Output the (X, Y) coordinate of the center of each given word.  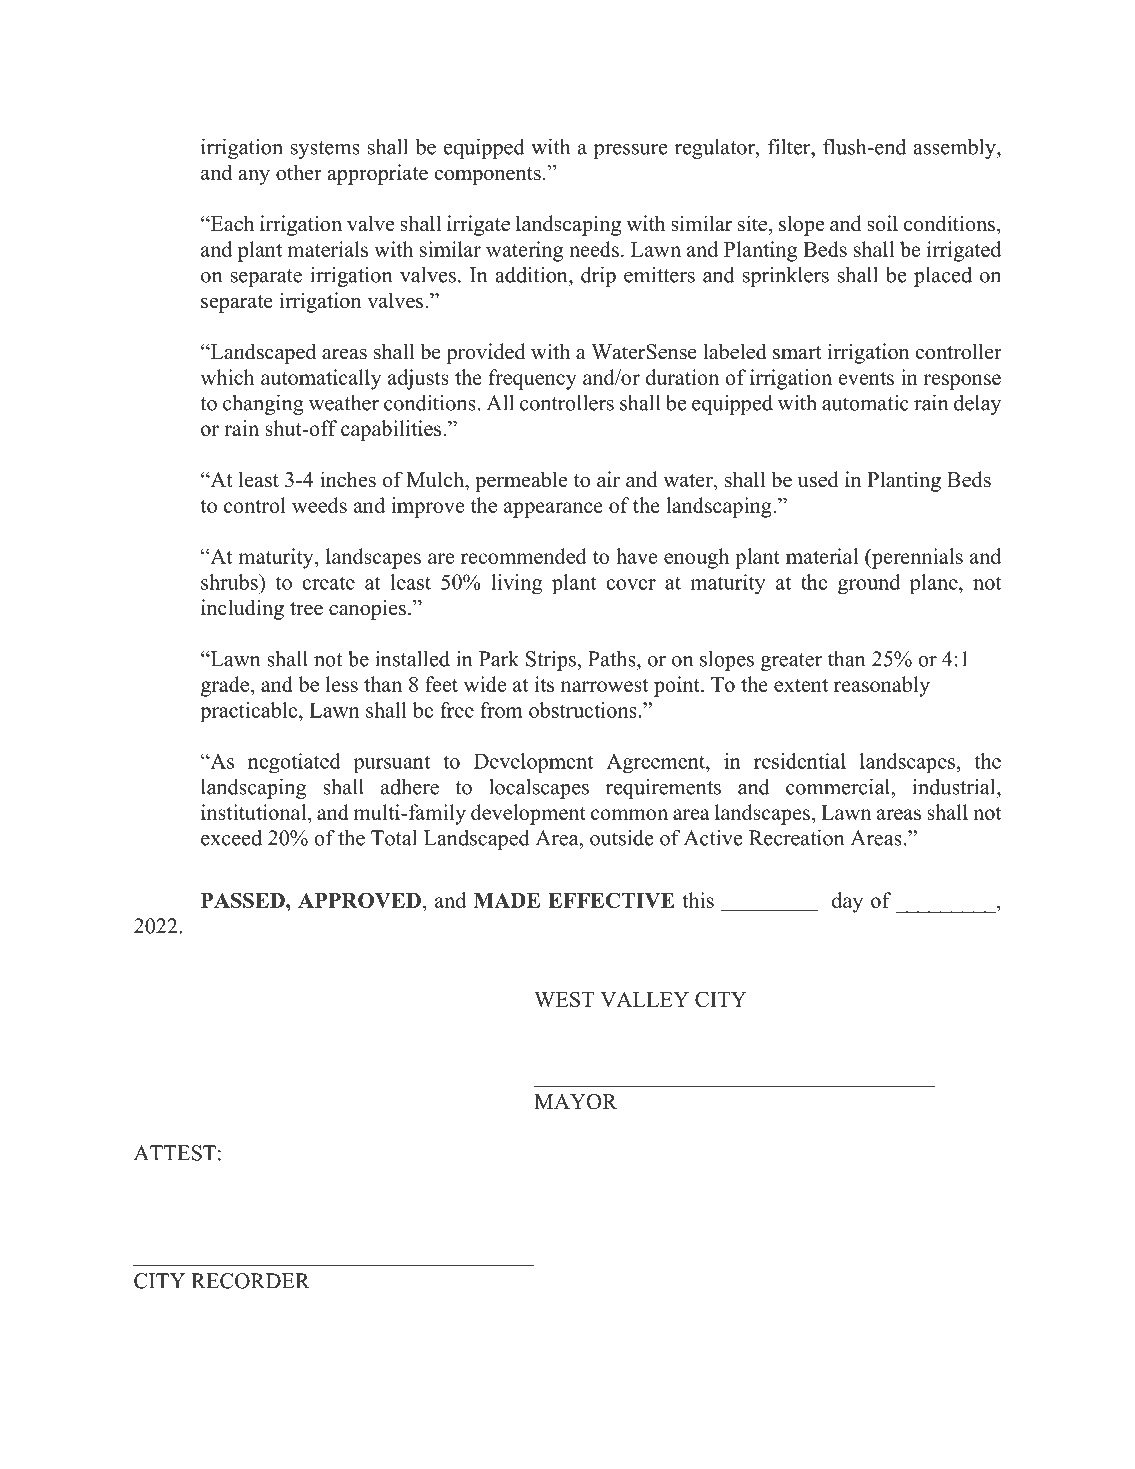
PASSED (244, 900)
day (847, 902)
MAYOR (575, 1102)
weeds (319, 505)
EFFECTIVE (611, 900)
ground (869, 584)
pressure (631, 151)
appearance (553, 510)
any (254, 177)
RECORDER (250, 1281)
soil (882, 223)
